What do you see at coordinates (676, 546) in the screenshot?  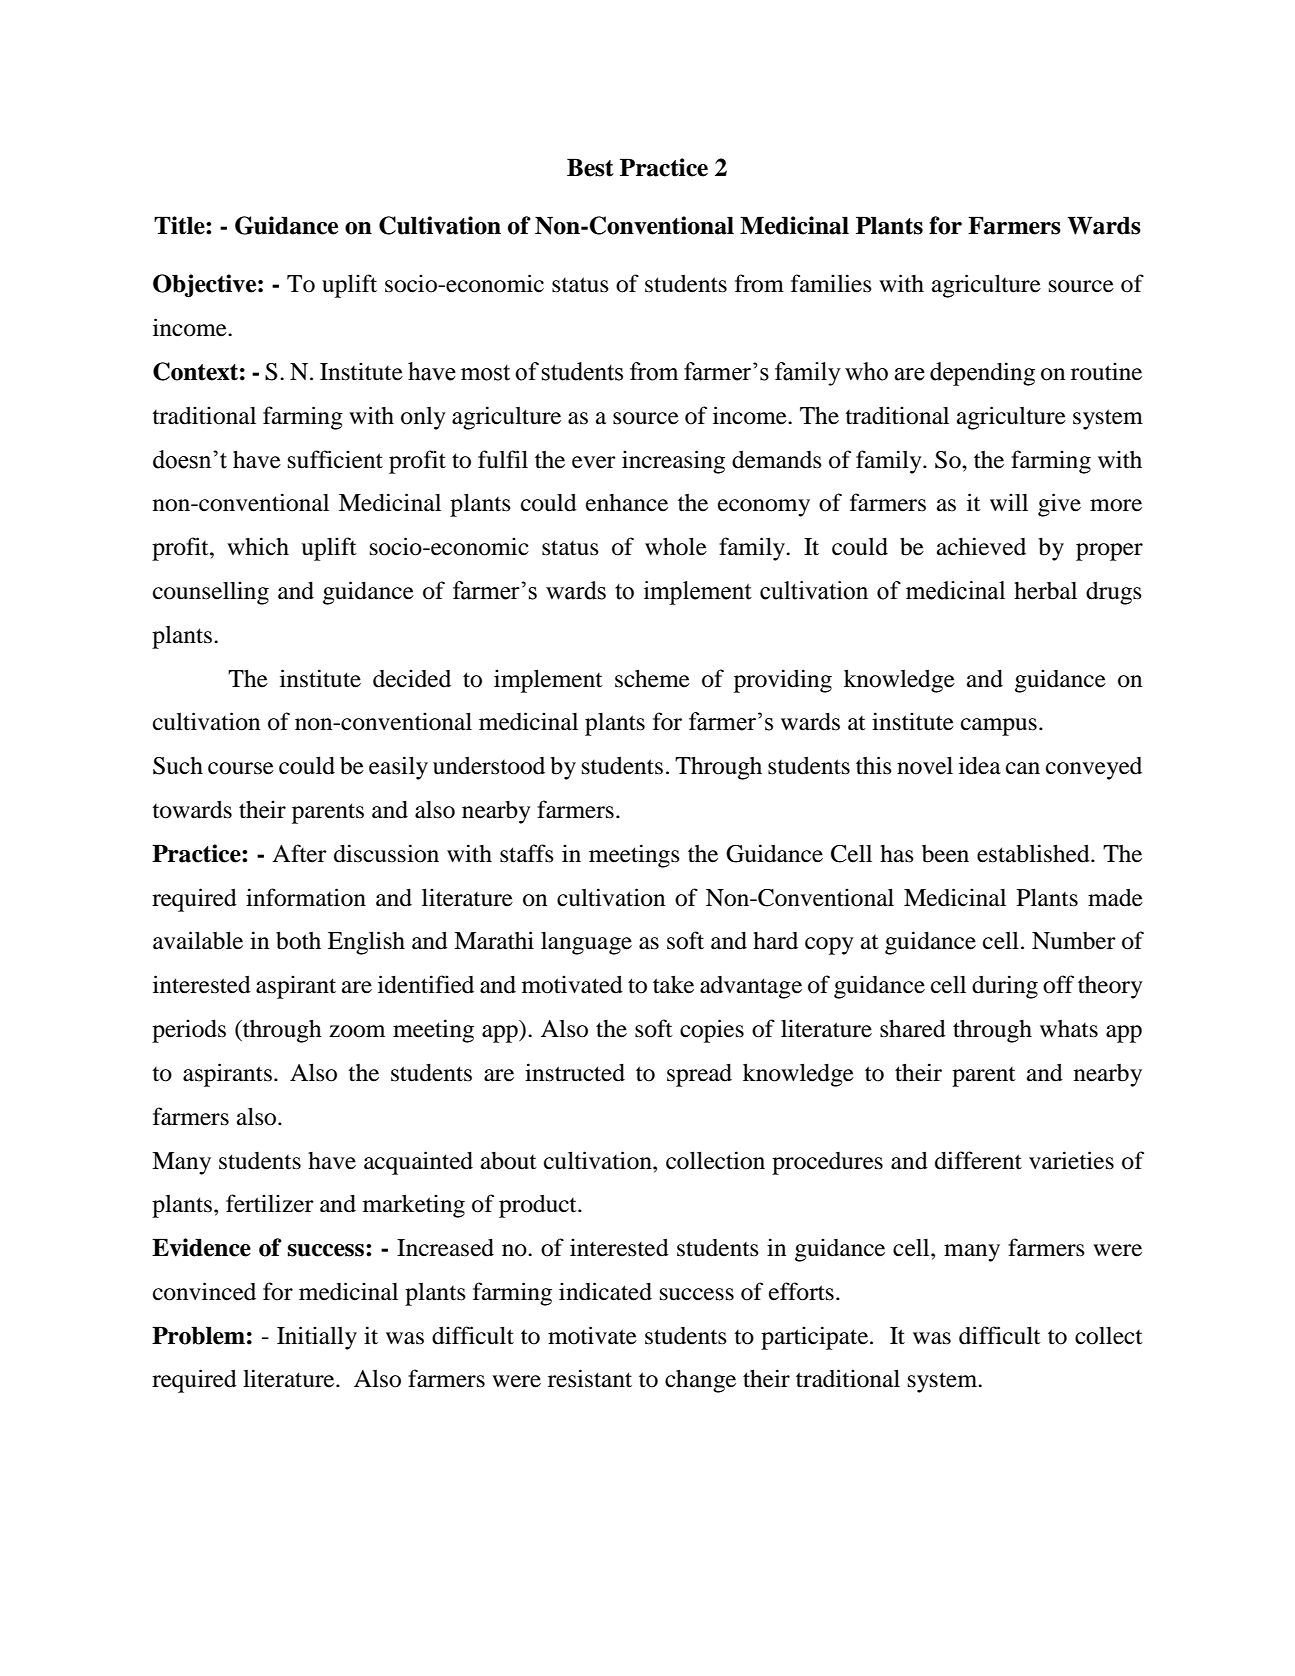 I see `whole` at bounding box center [676, 546].
